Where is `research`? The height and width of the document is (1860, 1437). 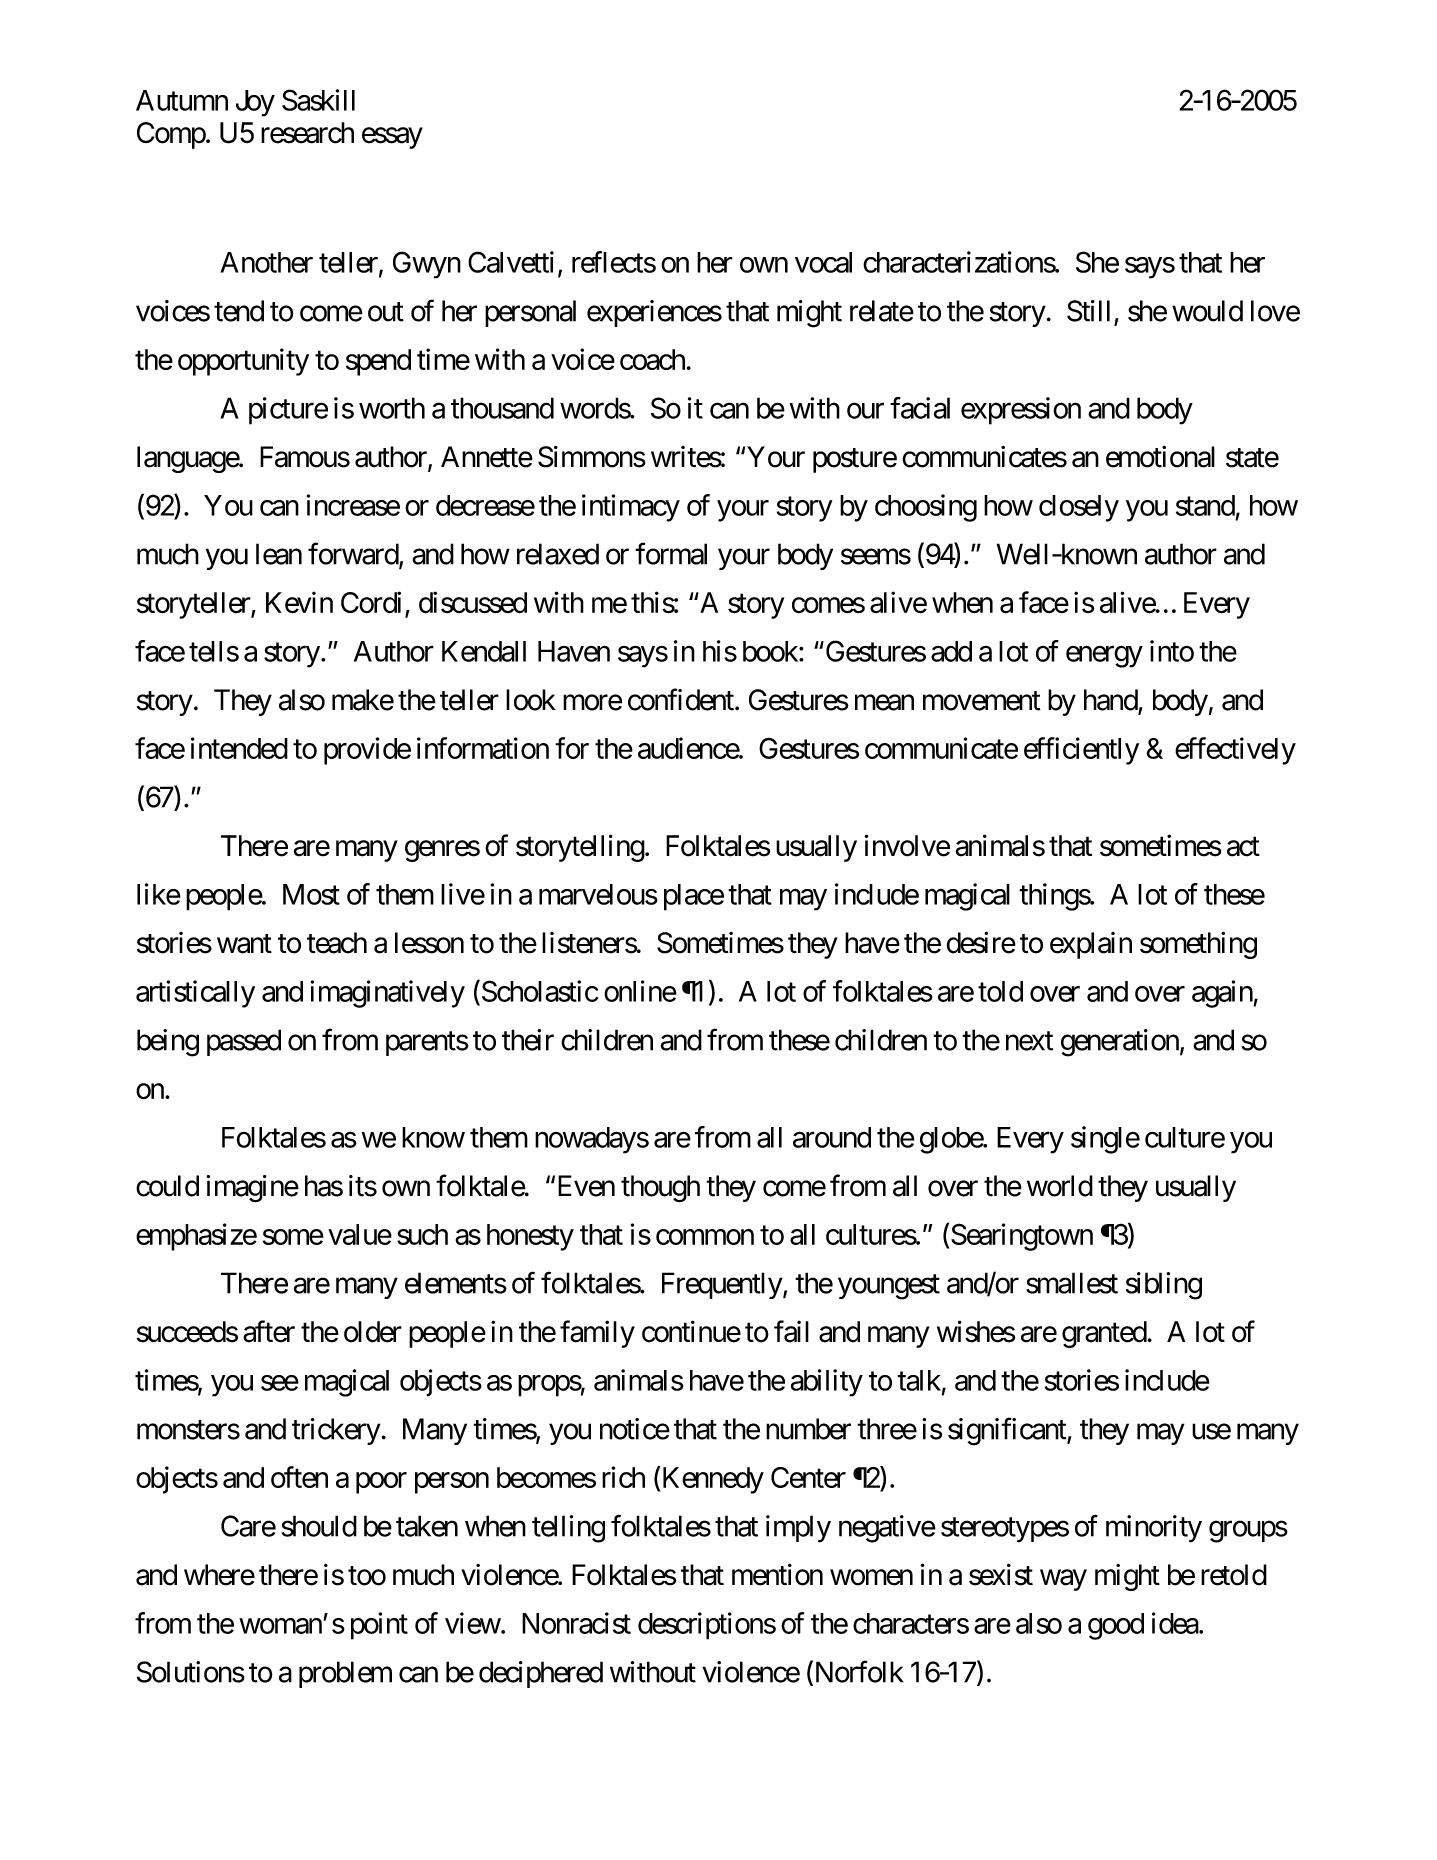
research is located at coordinates (307, 133).
